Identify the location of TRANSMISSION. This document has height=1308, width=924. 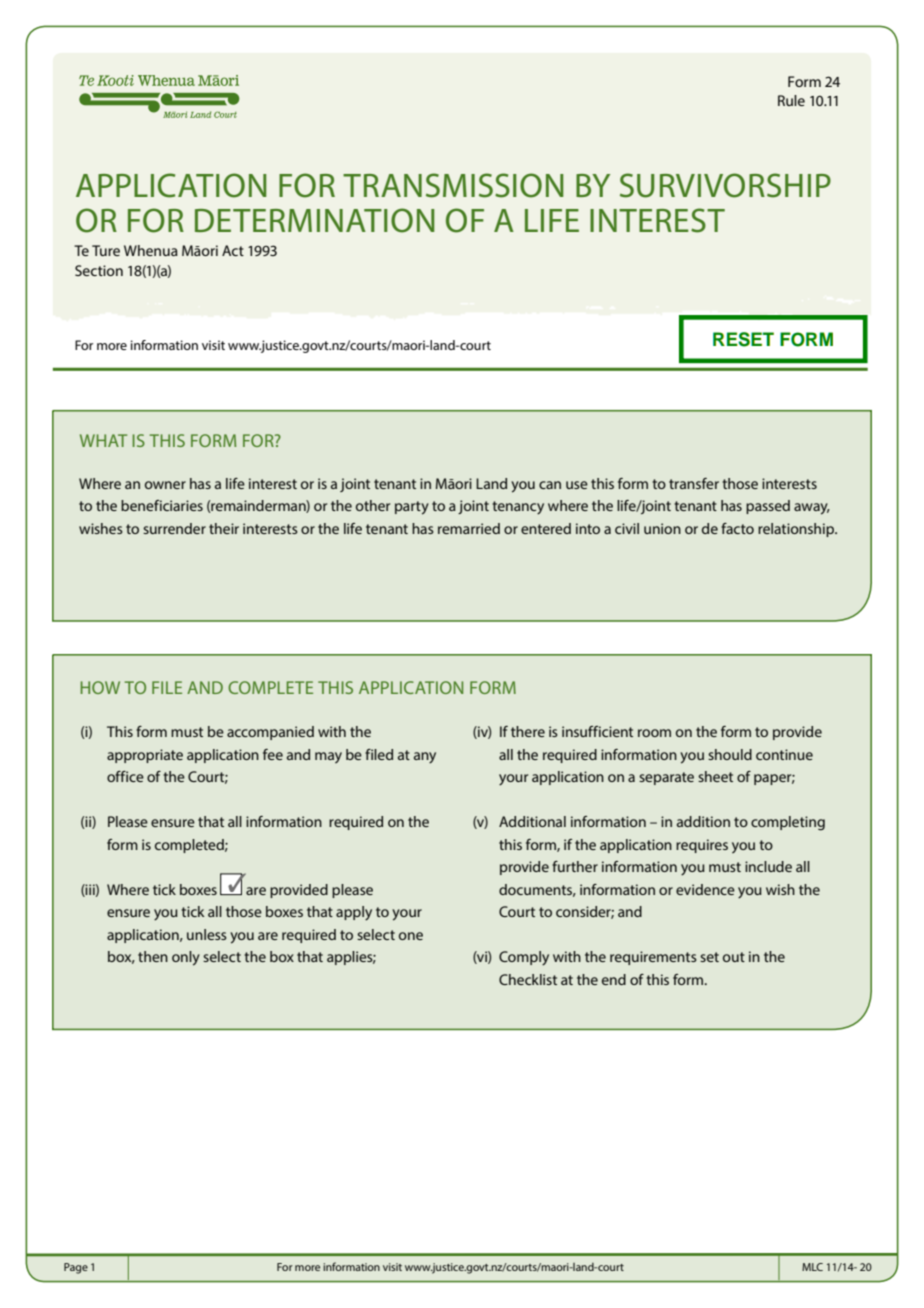
(453, 185).
